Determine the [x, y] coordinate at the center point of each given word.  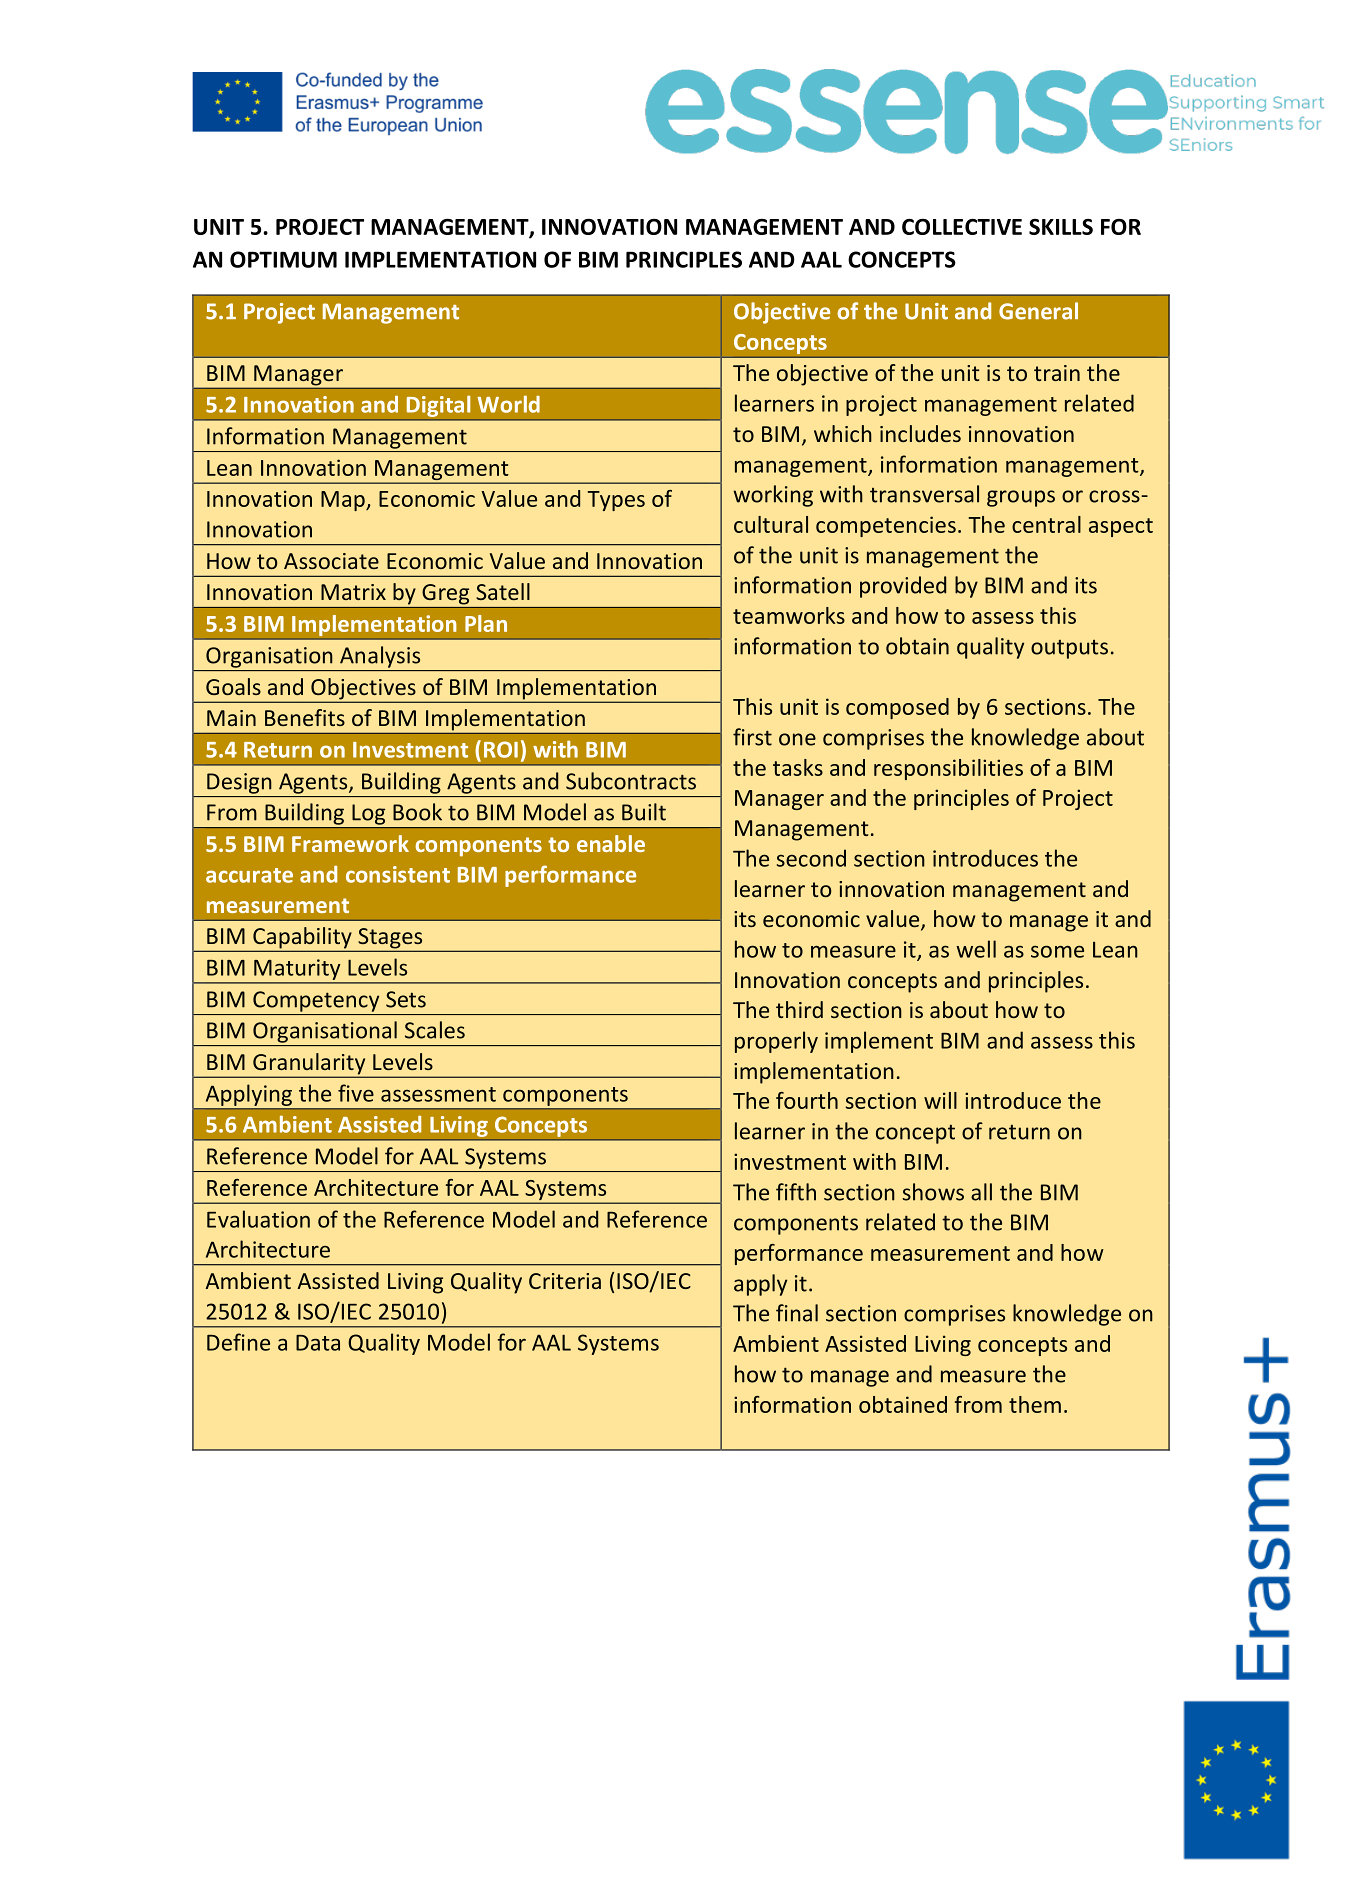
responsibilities [948, 769]
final [797, 1313]
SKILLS [1061, 227]
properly [776, 1042]
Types [616, 501]
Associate [331, 561]
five [356, 1093]
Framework [350, 843]
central [1046, 524]
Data [318, 1343]
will [940, 1100]
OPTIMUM [283, 259]
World [508, 404]
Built [644, 812]
